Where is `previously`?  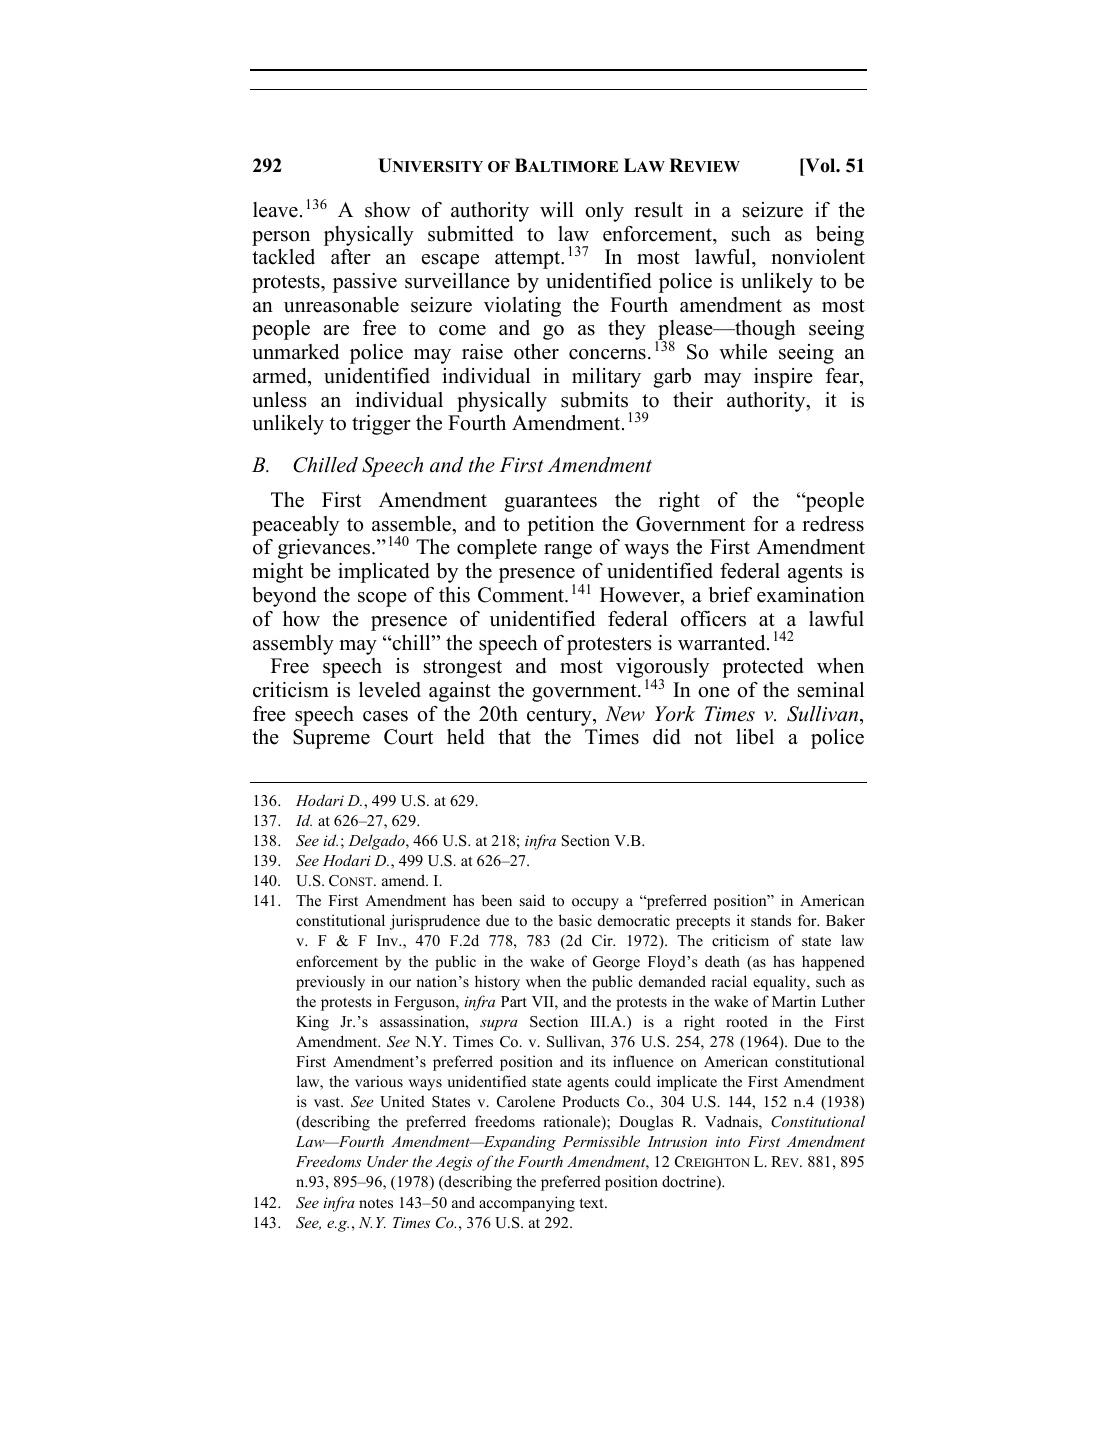
previously is located at coordinates (330, 983).
